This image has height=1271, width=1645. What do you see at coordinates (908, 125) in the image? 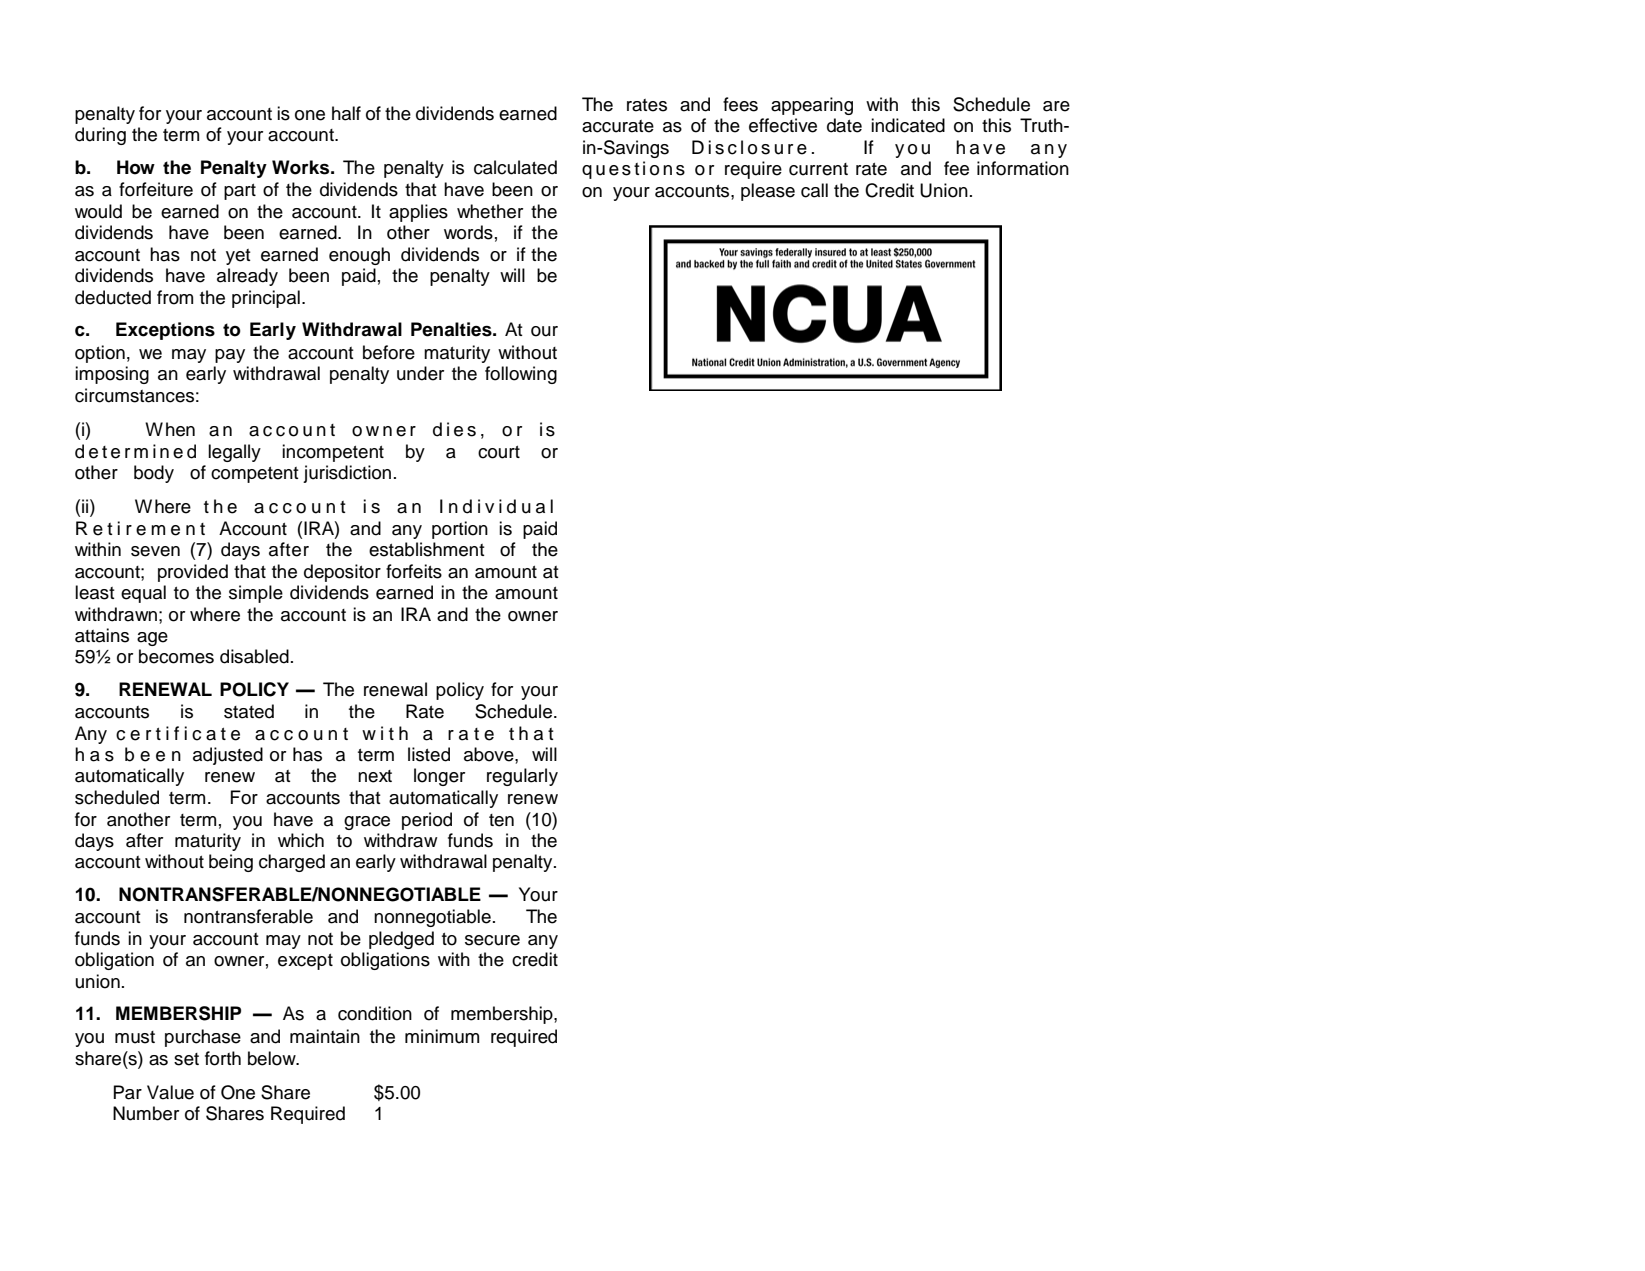
I see `indicated` at bounding box center [908, 125].
